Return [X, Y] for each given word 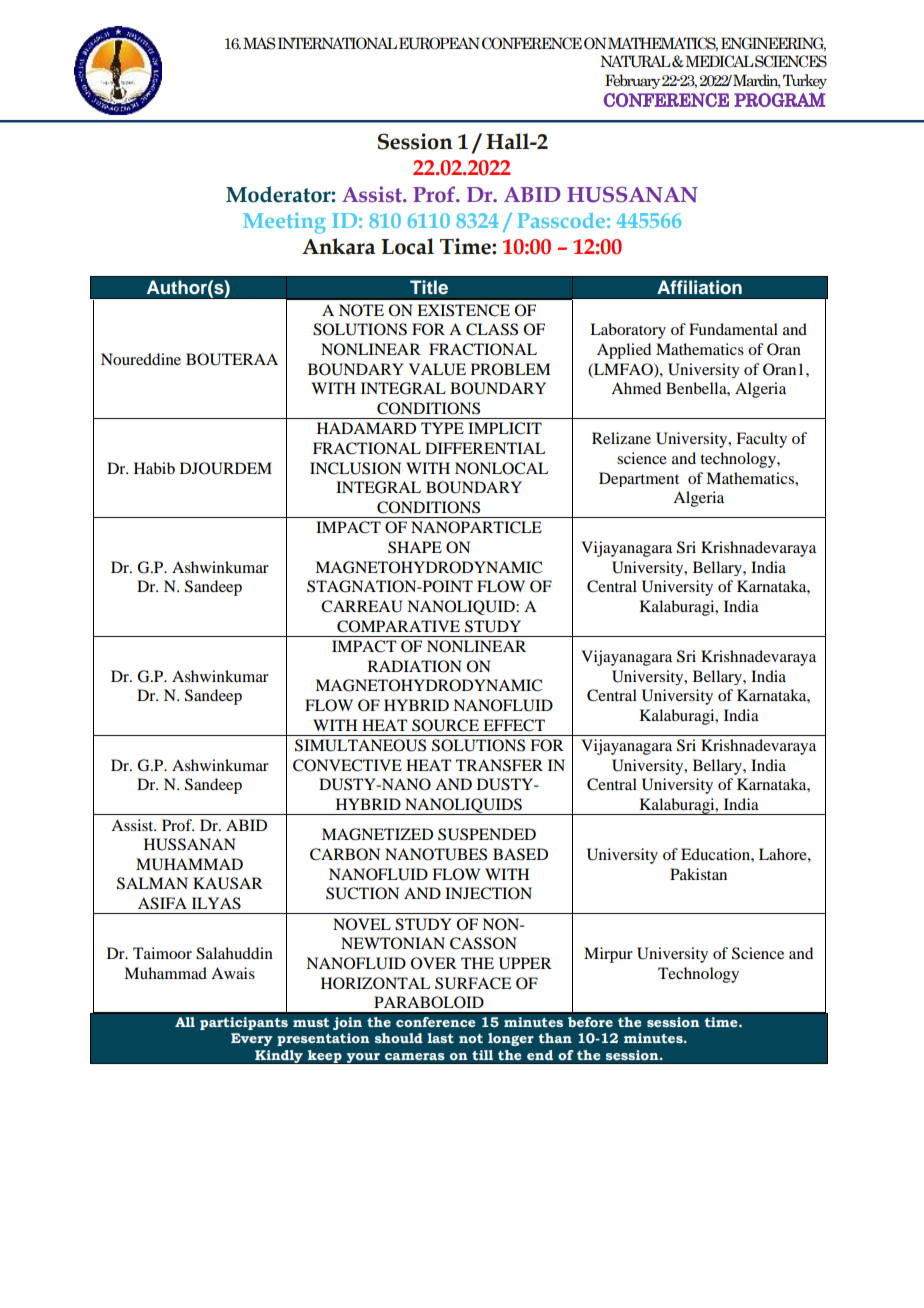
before [590, 1022]
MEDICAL [718, 61]
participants [244, 1023]
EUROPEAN [439, 43]
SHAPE [415, 547]
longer [511, 1039]
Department [639, 479]
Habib [154, 468]
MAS [259, 43]
